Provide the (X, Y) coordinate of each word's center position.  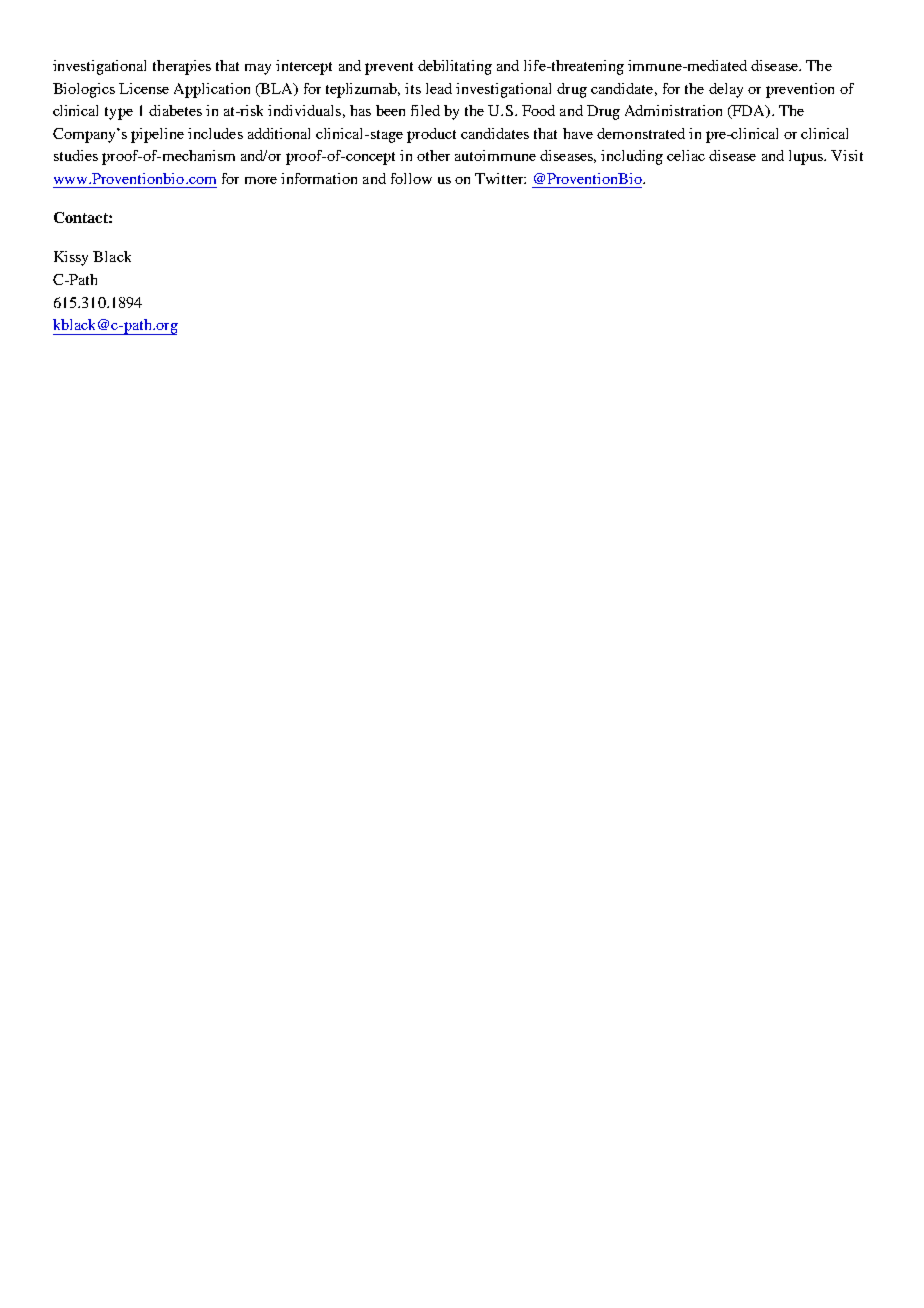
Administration (673, 110)
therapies (182, 67)
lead (439, 88)
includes (215, 133)
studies (76, 155)
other (433, 155)
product (431, 135)
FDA (749, 112)
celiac (686, 155)
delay (726, 90)
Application (212, 90)
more (261, 180)
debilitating (455, 67)
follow (411, 178)
